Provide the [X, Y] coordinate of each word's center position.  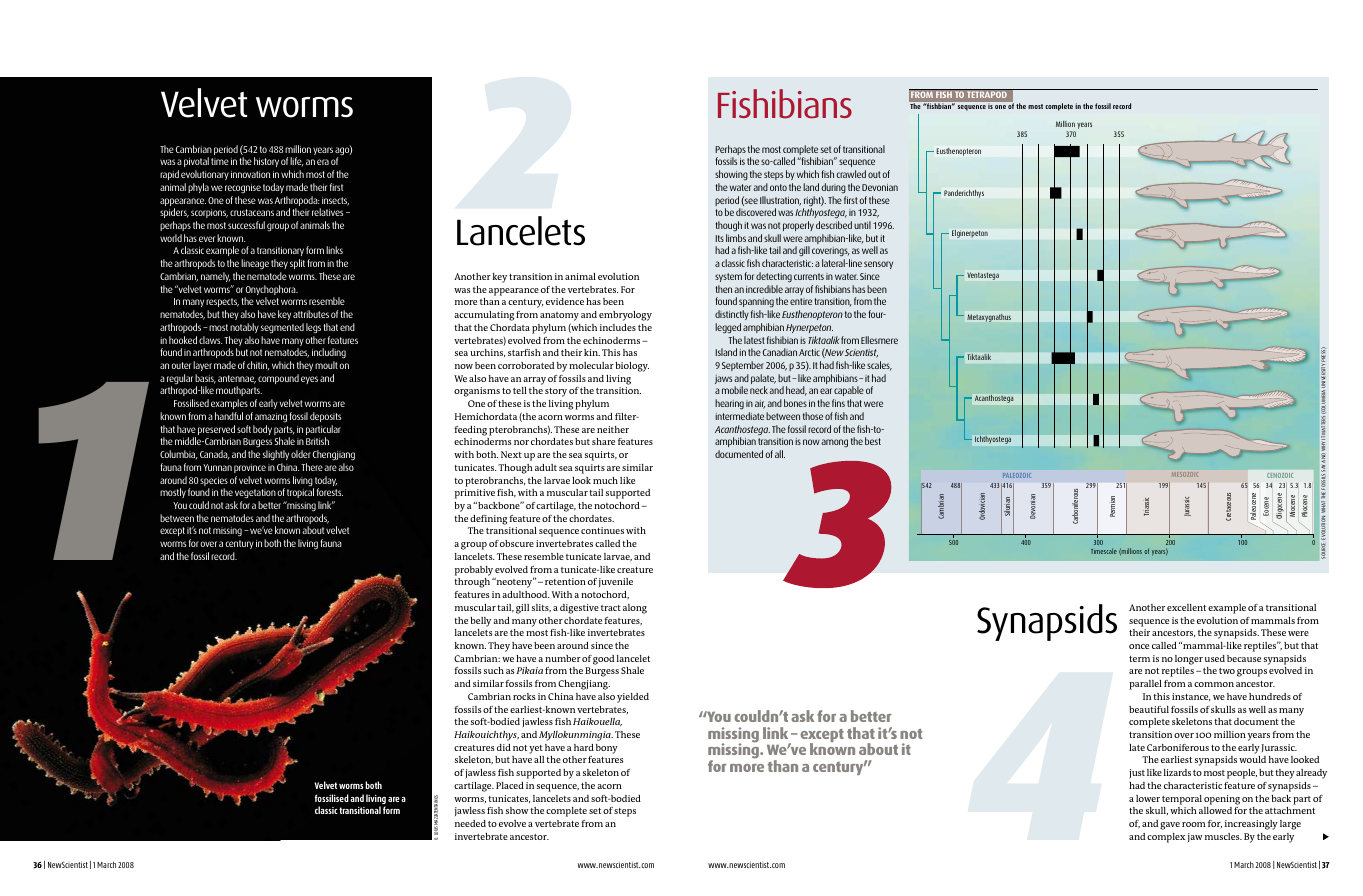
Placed [510, 785]
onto [778, 187]
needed [470, 823]
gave [1170, 826]
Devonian [880, 187]
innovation [250, 174]
